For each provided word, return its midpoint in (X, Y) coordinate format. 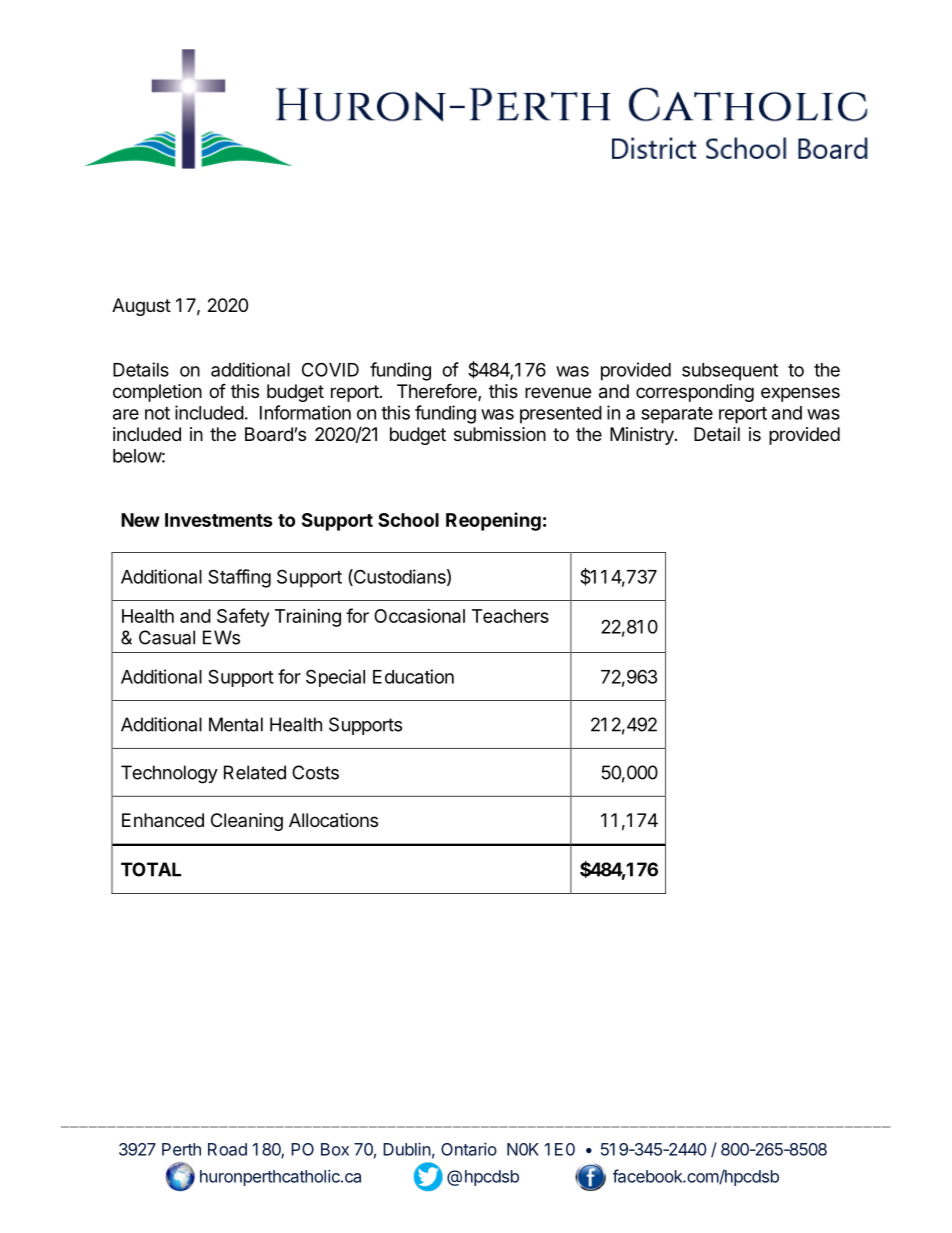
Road (227, 1149)
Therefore (438, 392)
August (141, 307)
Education (413, 676)
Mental (236, 724)
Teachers (510, 616)
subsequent (730, 372)
